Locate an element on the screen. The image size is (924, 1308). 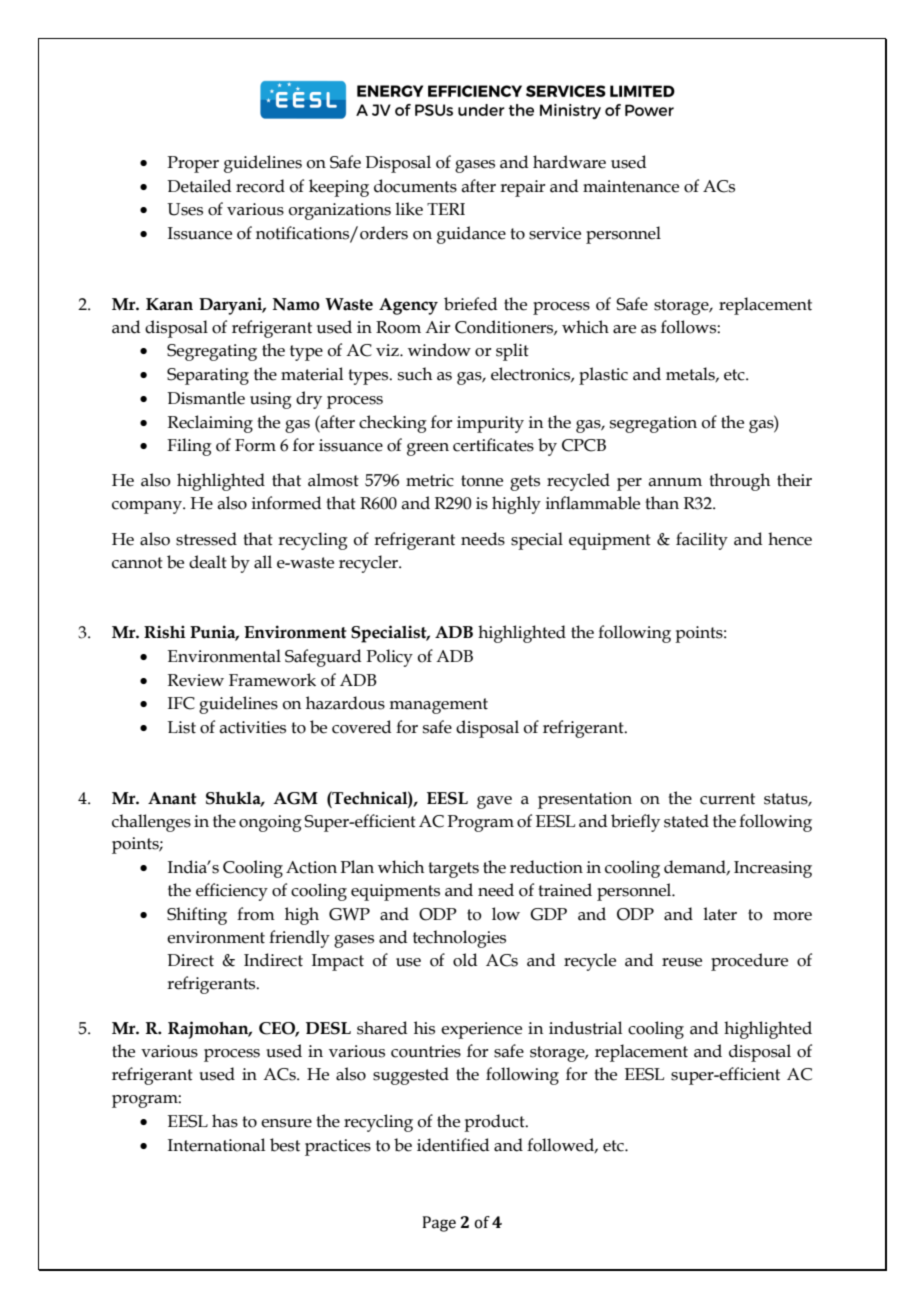
stressed is located at coordinates (206, 539).
